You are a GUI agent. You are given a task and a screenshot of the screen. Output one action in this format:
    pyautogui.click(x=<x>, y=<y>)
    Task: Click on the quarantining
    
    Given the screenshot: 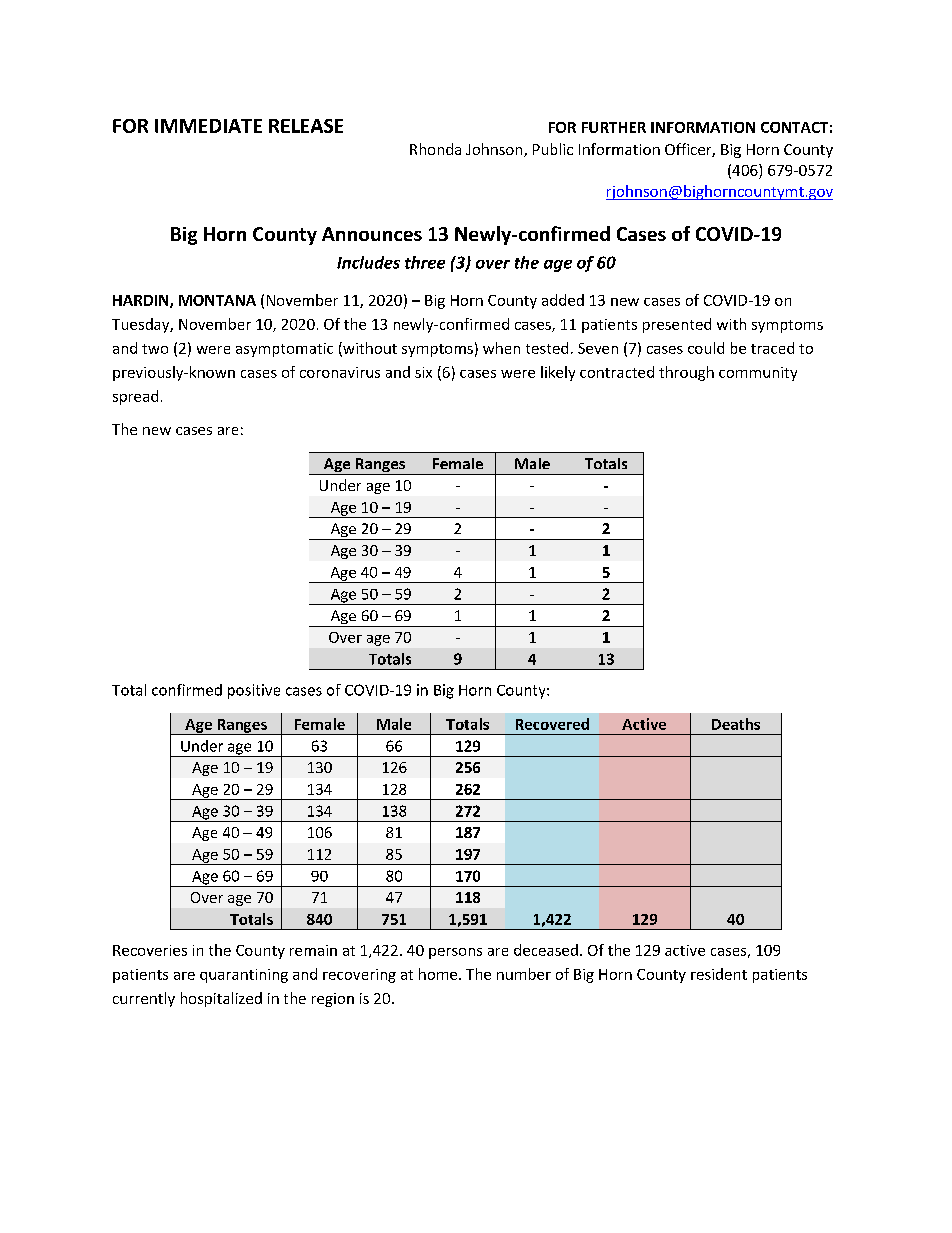 What is the action you would take?
    pyautogui.click(x=244, y=976)
